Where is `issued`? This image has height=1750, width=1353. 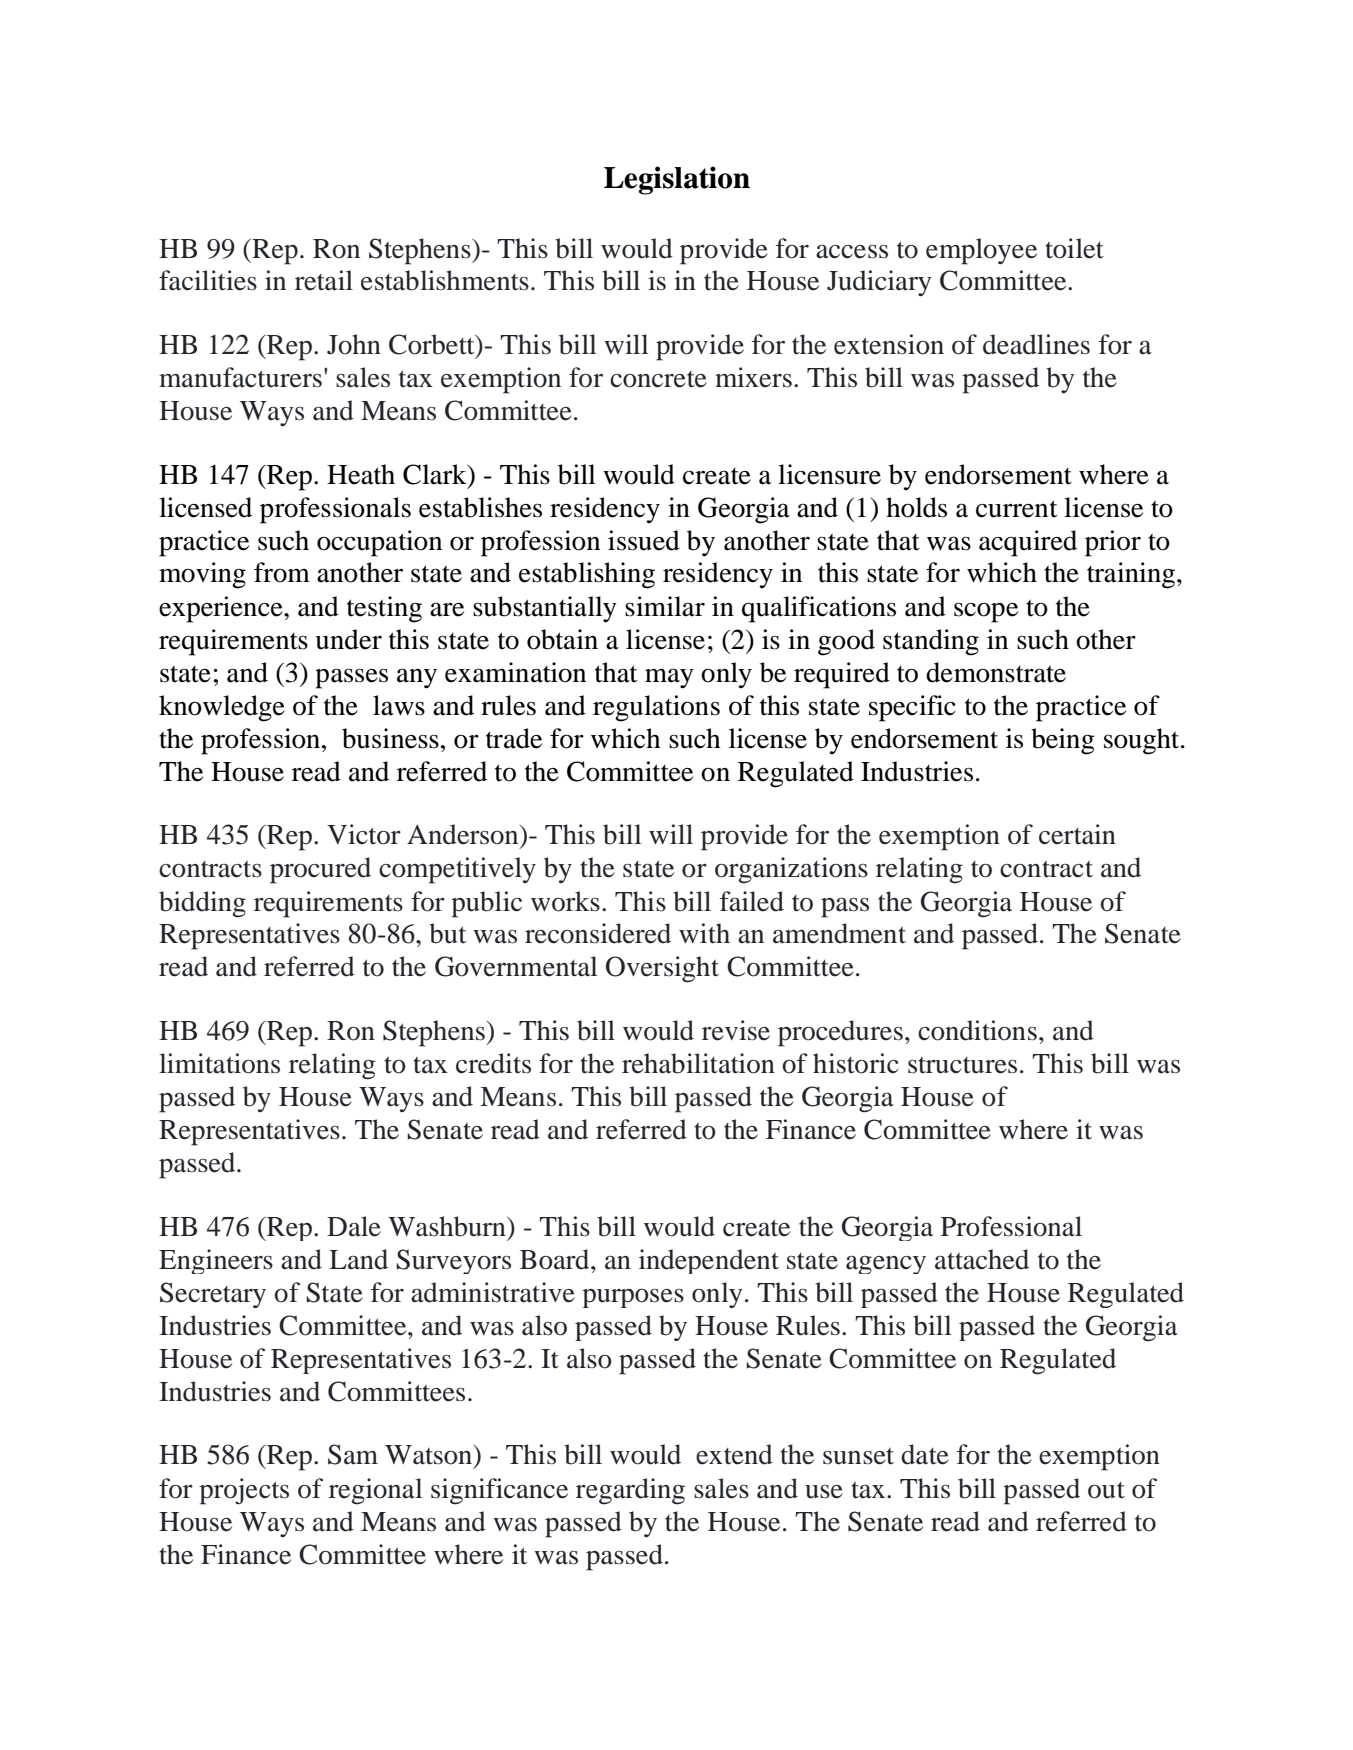 issued is located at coordinates (644, 540).
